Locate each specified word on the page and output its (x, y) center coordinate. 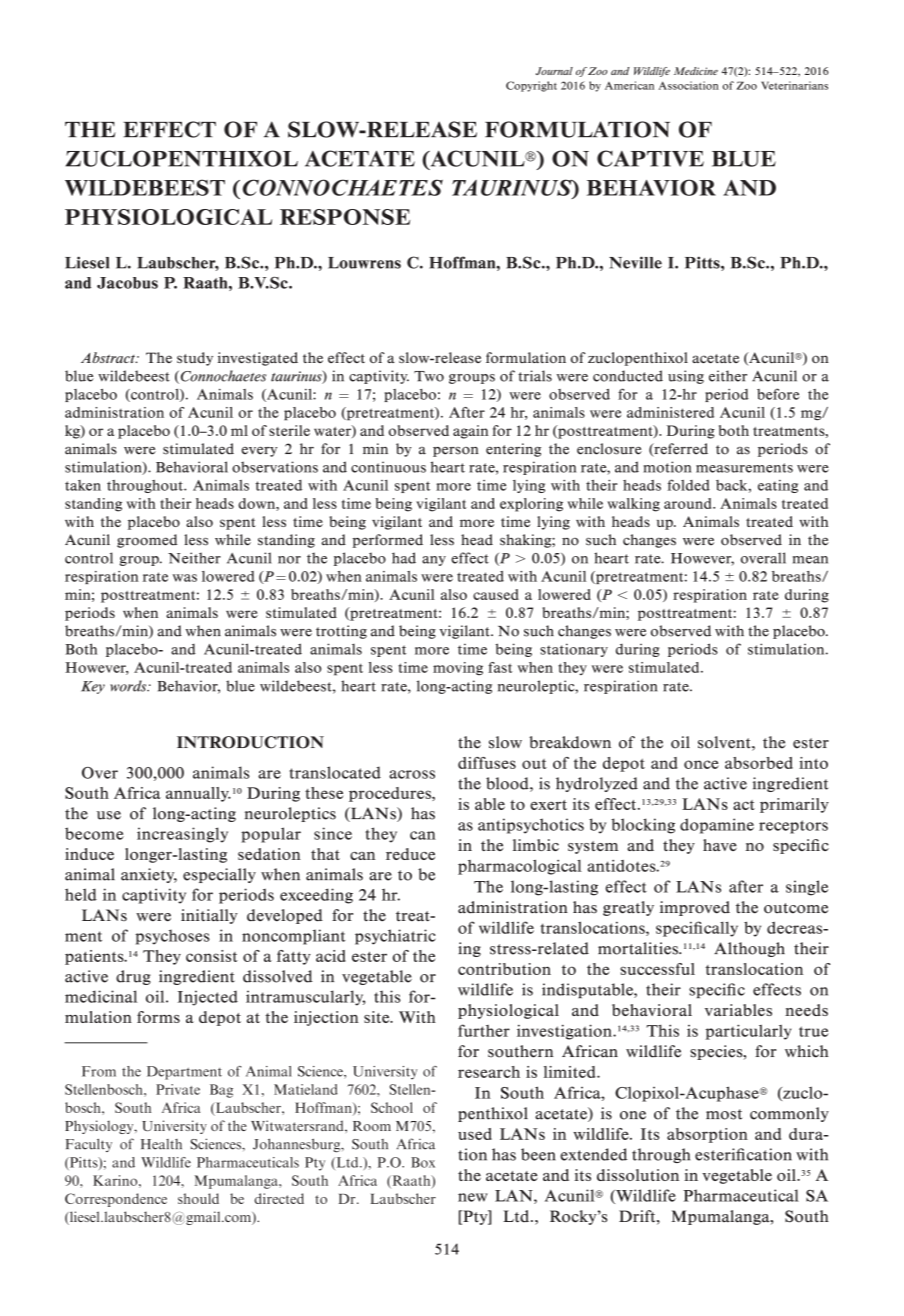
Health (161, 1144)
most (724, 1114)
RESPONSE (345, 217)
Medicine (696, 71)
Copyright (531, 86)
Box (423, 1162)
